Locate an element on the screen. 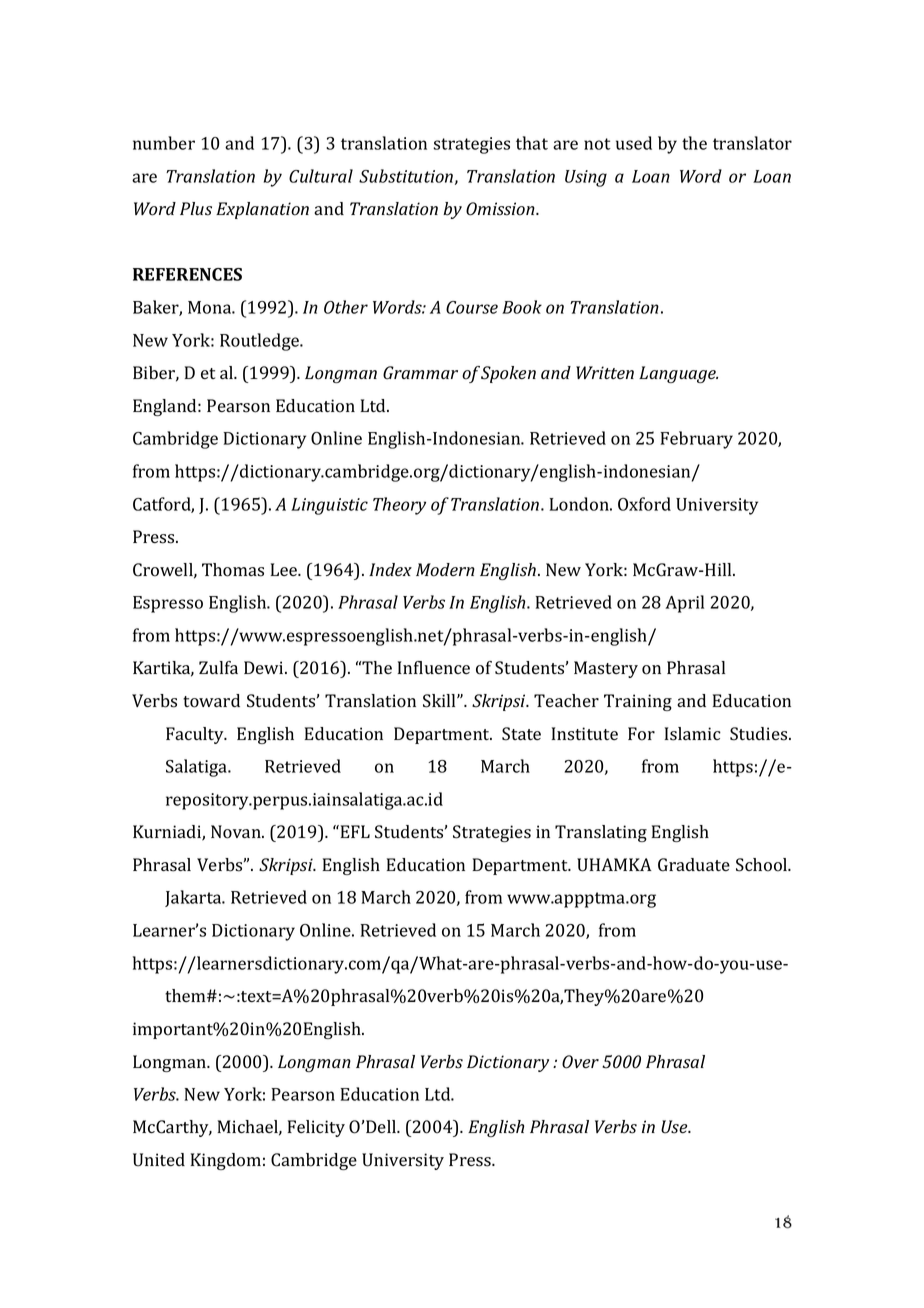  toward is located at coordinates (211, 701).
